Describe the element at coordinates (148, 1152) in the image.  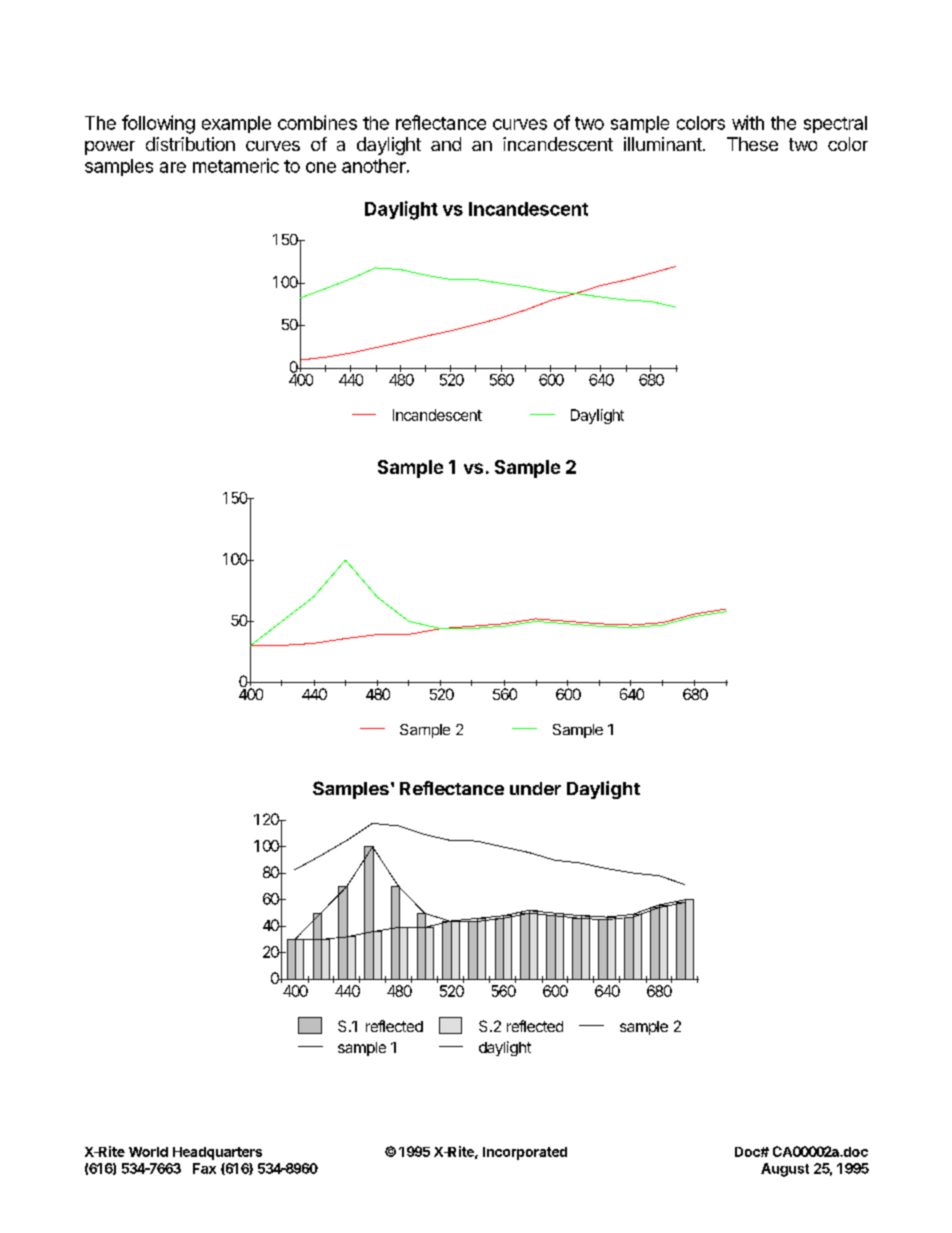
I see `World` at that location.
